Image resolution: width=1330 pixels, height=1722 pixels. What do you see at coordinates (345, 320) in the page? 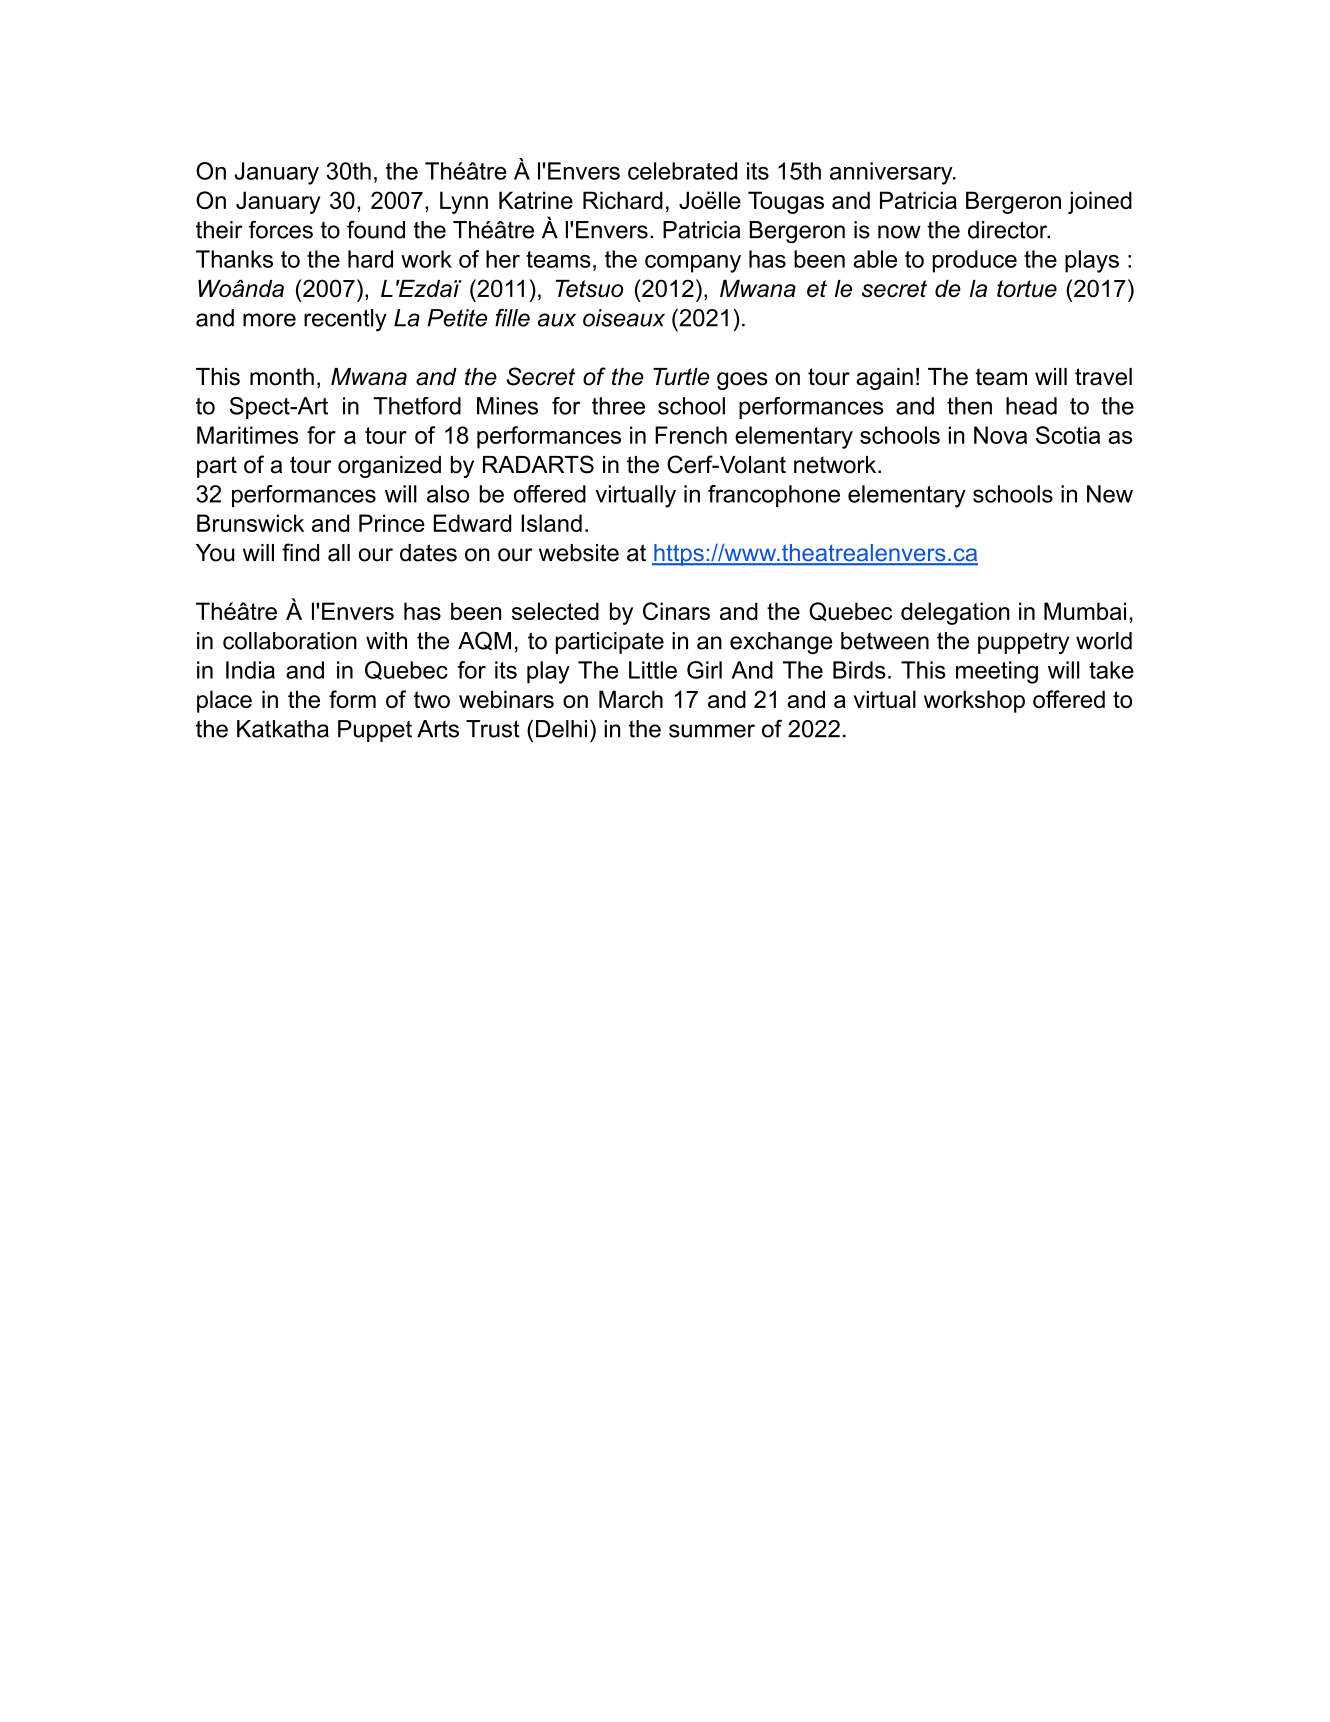
I see `recently` at bounding box center [345, 320].
